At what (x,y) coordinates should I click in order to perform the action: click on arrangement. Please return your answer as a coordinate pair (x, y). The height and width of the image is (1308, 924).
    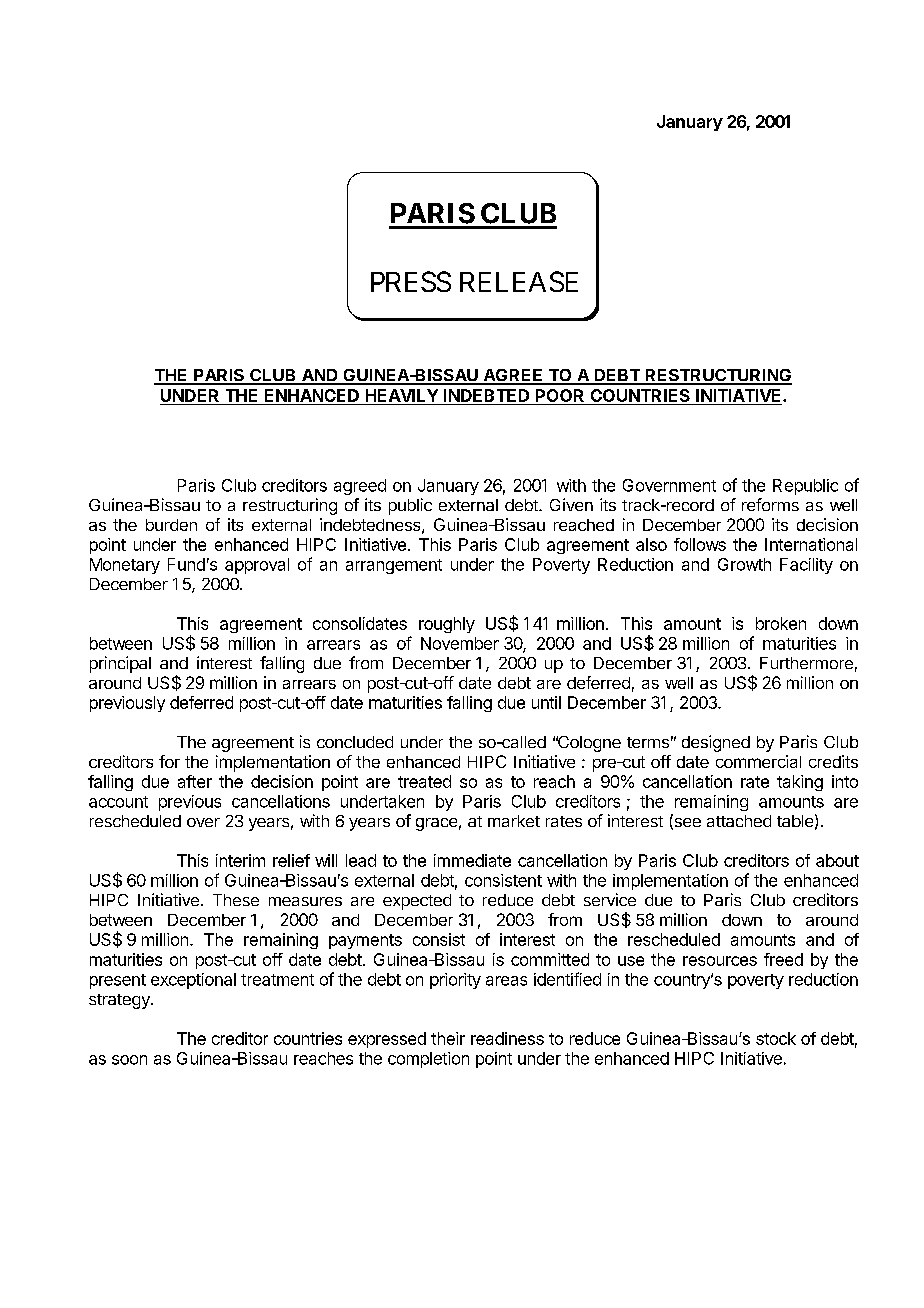
    Looking at the image, I should click on (394, 566).
